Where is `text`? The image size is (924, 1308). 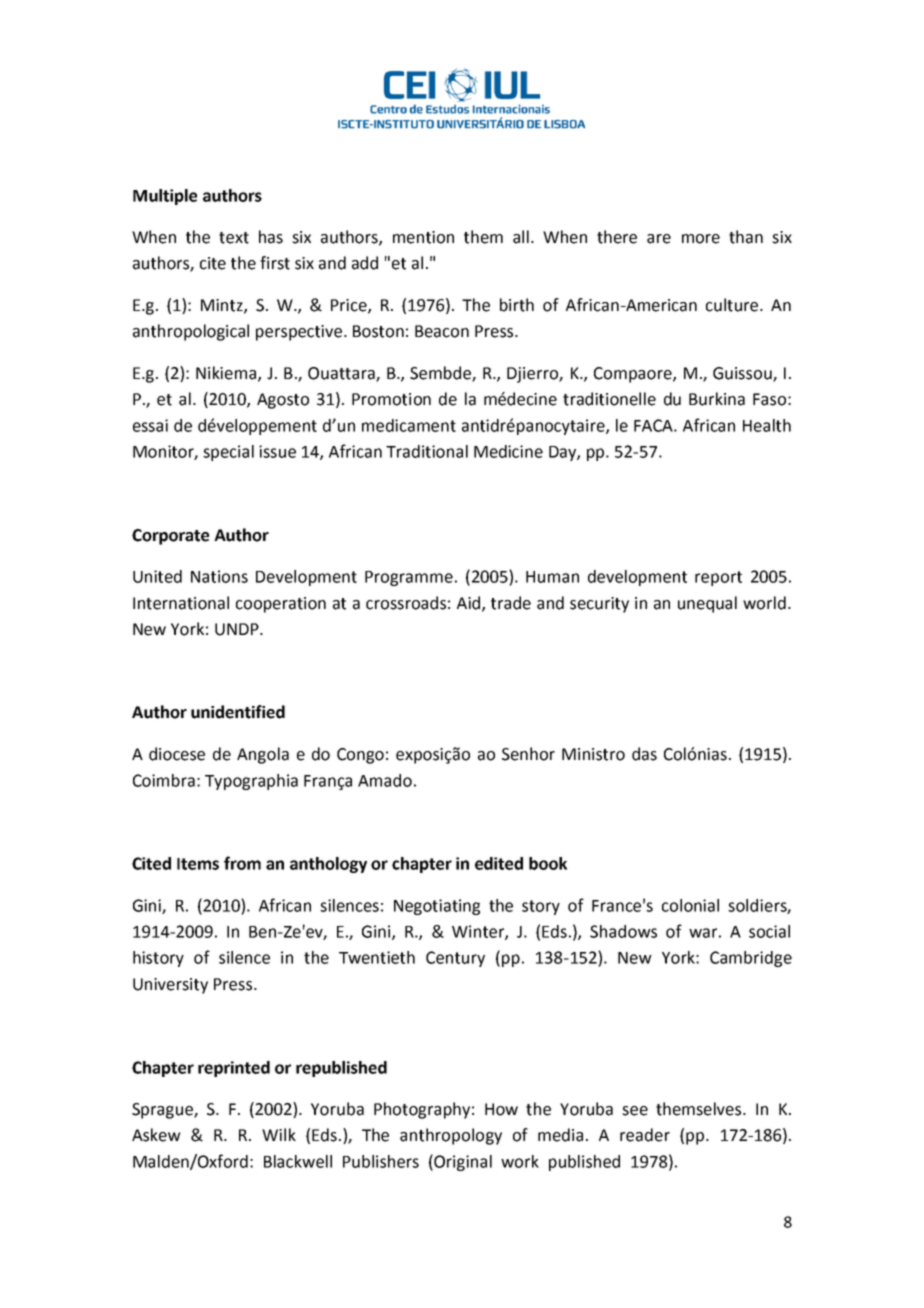 text is located at coordinates (234, 238).
